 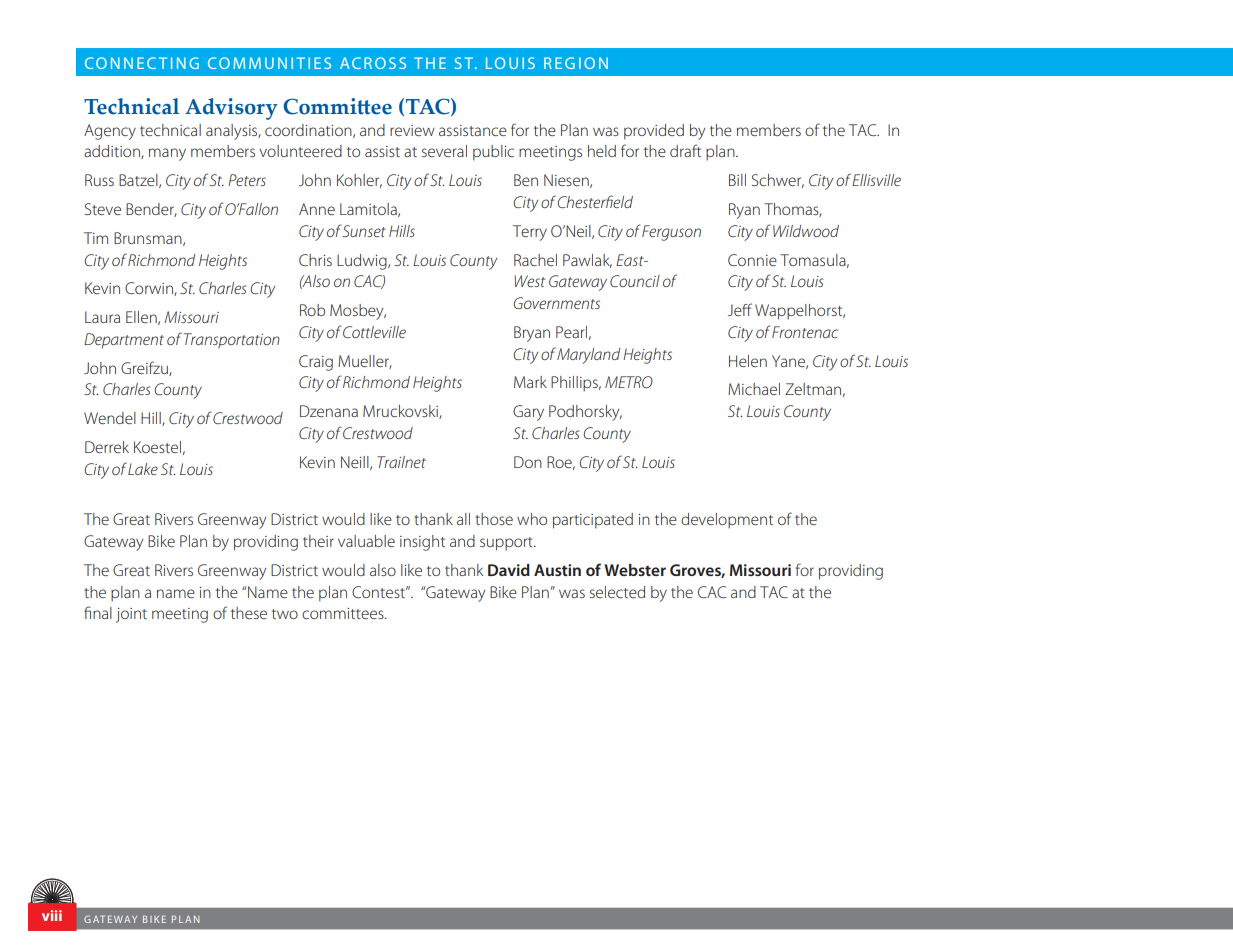 What do you see at coordinates (249, 613) in the screenshot?
I see `these` at bounding box center [249, 613].
